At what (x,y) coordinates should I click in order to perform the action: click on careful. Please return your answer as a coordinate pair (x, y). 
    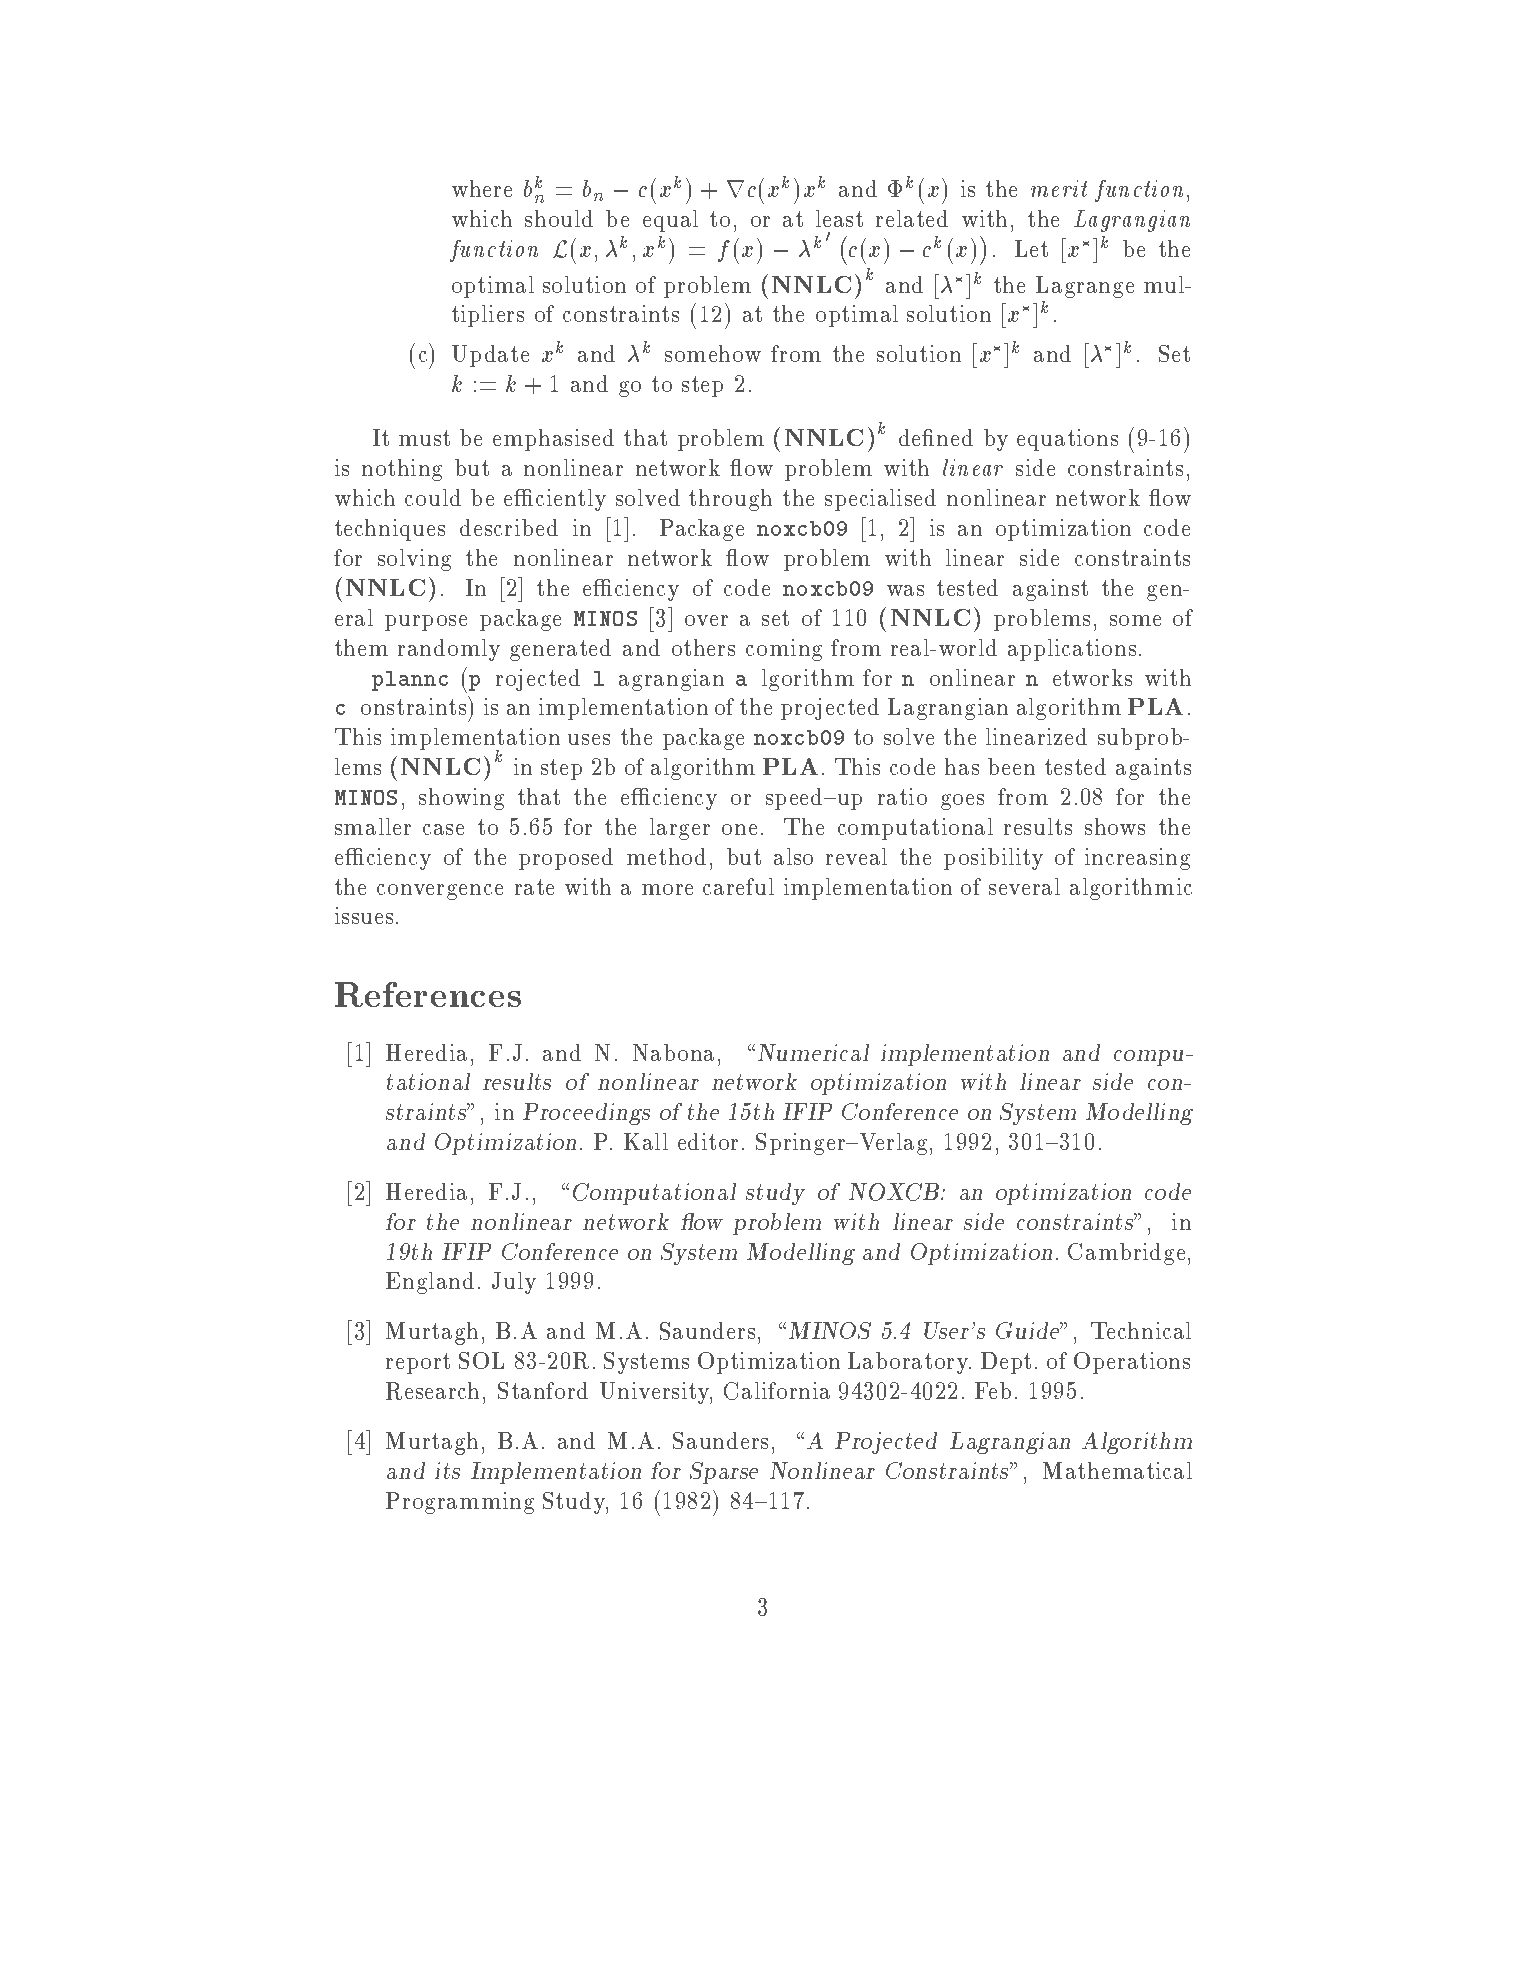
    Looking at the image, I should click on (738, 886).
